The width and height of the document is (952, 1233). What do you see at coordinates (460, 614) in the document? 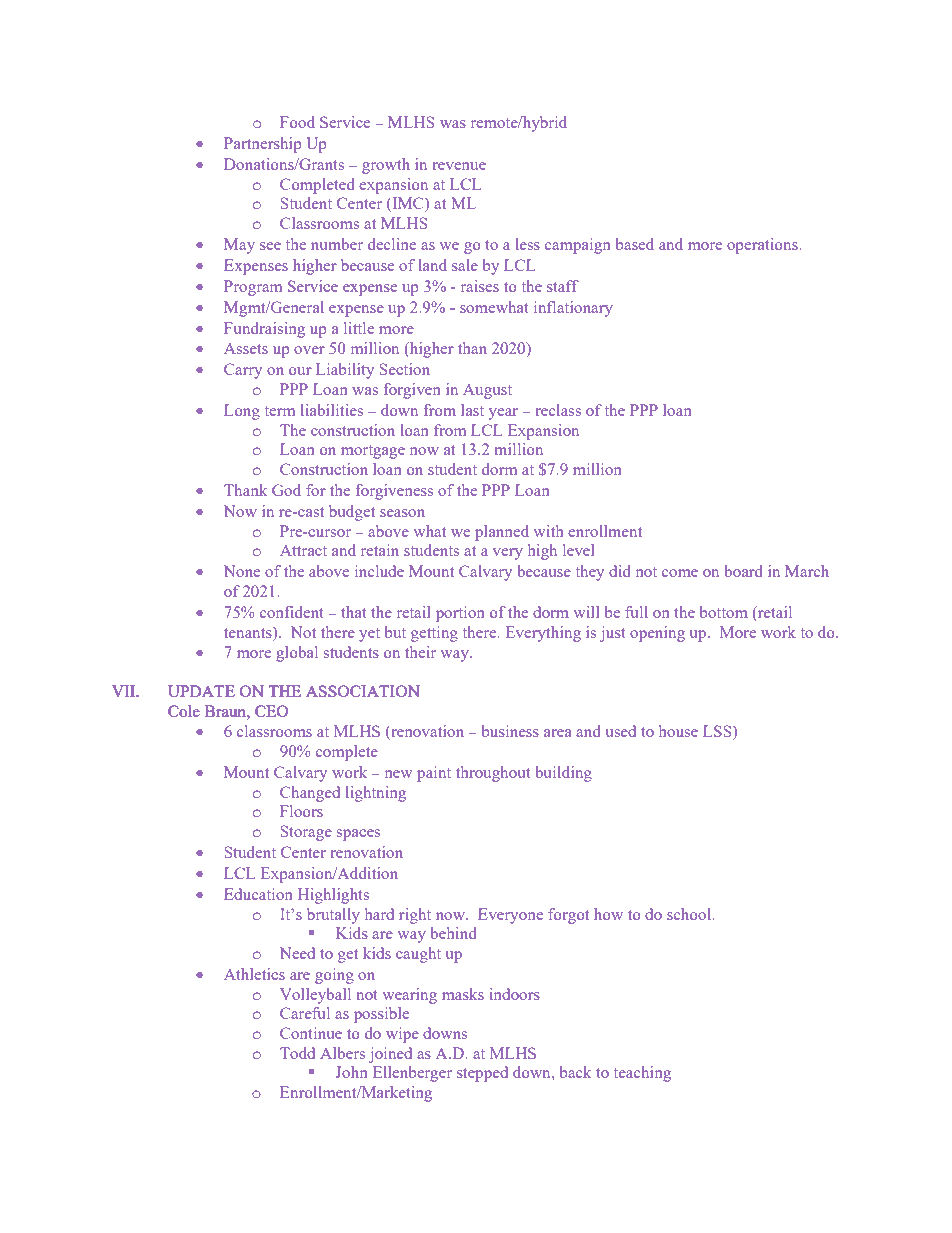
I see `portion` at bounding box center [460, 614].
